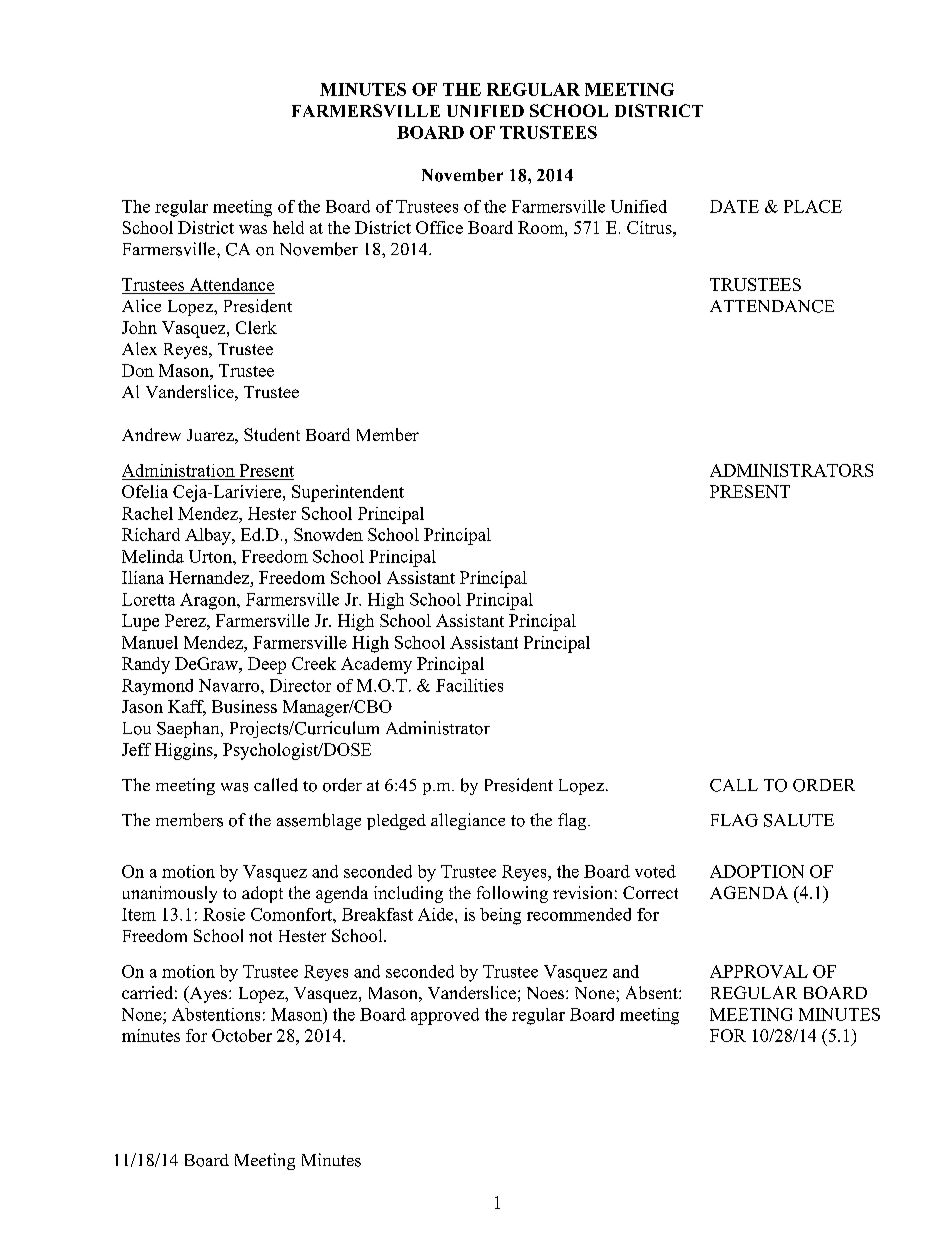  Describe the element at coordinates (439, 227) in the image. I see `Office` at that location.
